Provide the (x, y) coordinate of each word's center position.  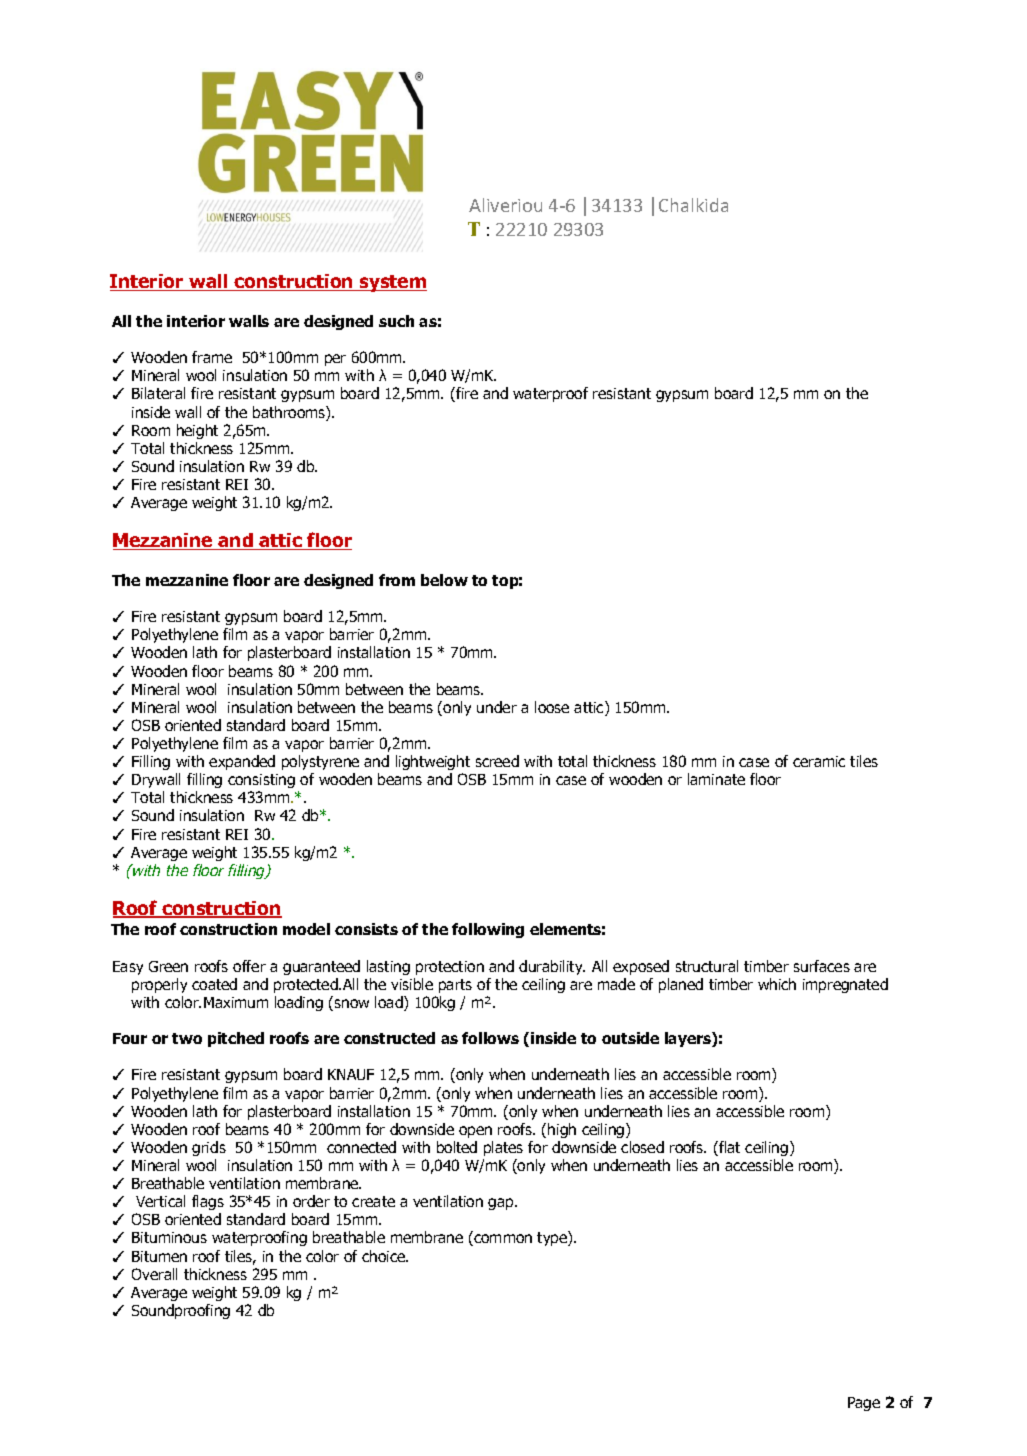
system (392, 283)
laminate (716, 779)
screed (497, 761)
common (502, 1240)
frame (212, 357)
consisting (261, 781)
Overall (154, 1274)
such (396, 321)
